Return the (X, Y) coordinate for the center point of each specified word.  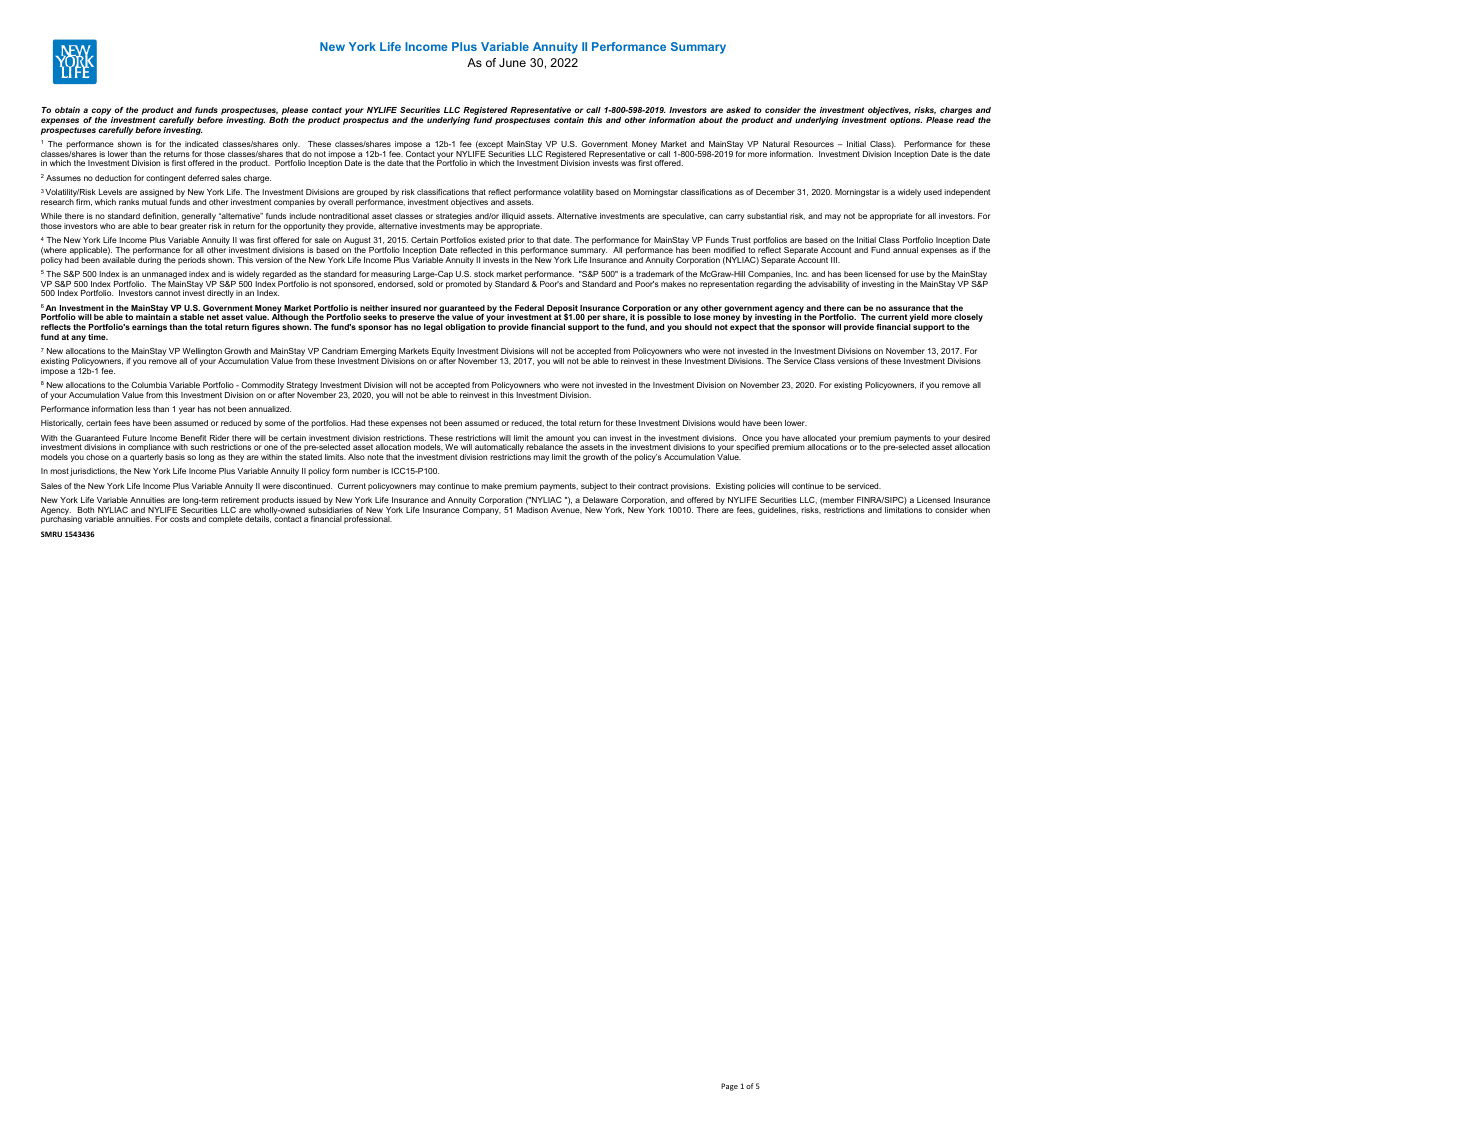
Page (729, 1087)
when (980, 510)
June (512, 62)
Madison (532, 510)
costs (180, 519)
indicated (201, 144)
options (906, 121)
